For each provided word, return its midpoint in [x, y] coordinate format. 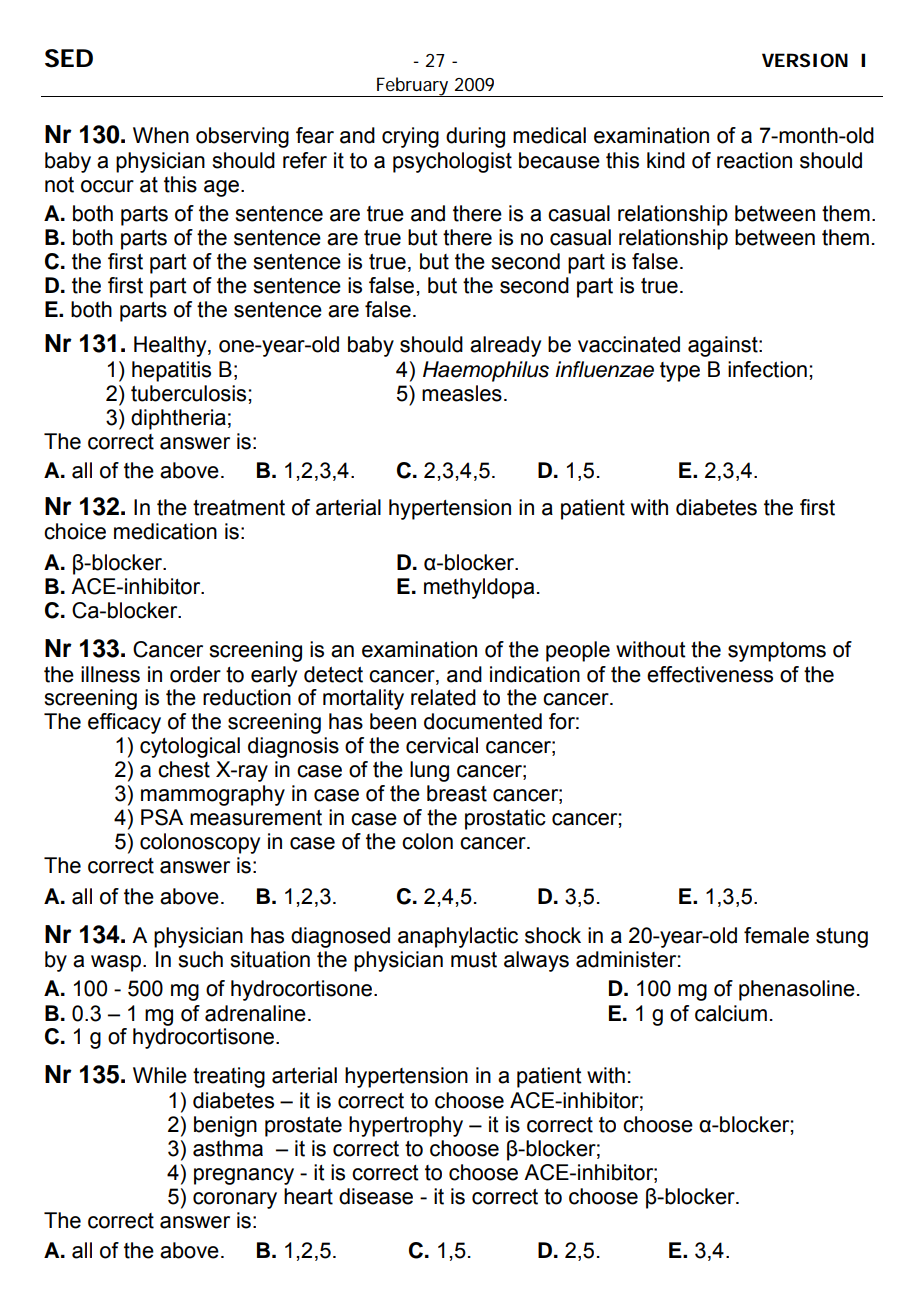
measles [462, 393]
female [776, 935]
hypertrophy [406, 1126]
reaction [754, 160]
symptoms [777, 652]
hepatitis [171, 371]
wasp [117, 963]
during [475, 137]
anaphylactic [458, 937]
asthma [228, 1148]
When [161, 135]
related [443, 697]
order [195, 674]
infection [767, 369]
